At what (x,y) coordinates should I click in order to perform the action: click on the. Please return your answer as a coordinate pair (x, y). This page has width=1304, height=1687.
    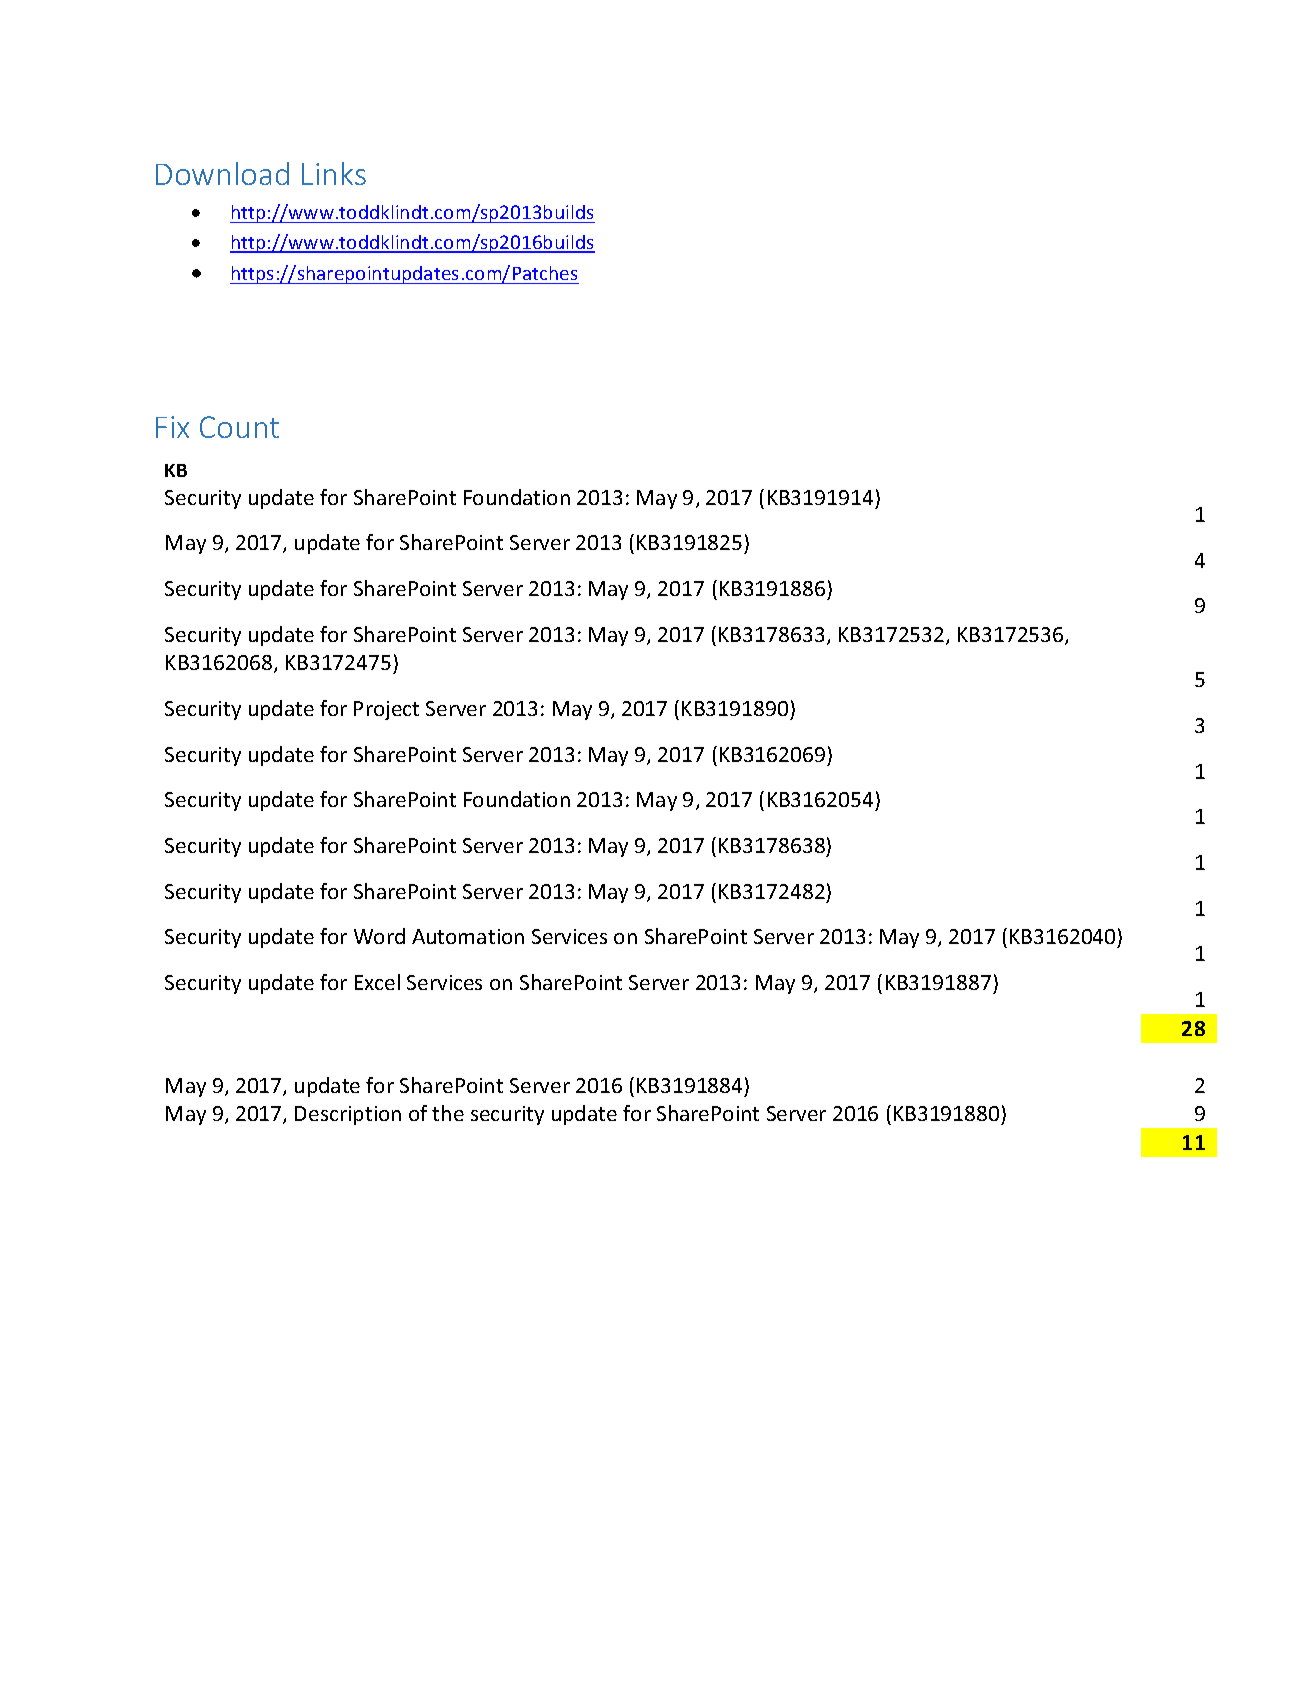
    Looking at the image, I should click on (448, 1113).
